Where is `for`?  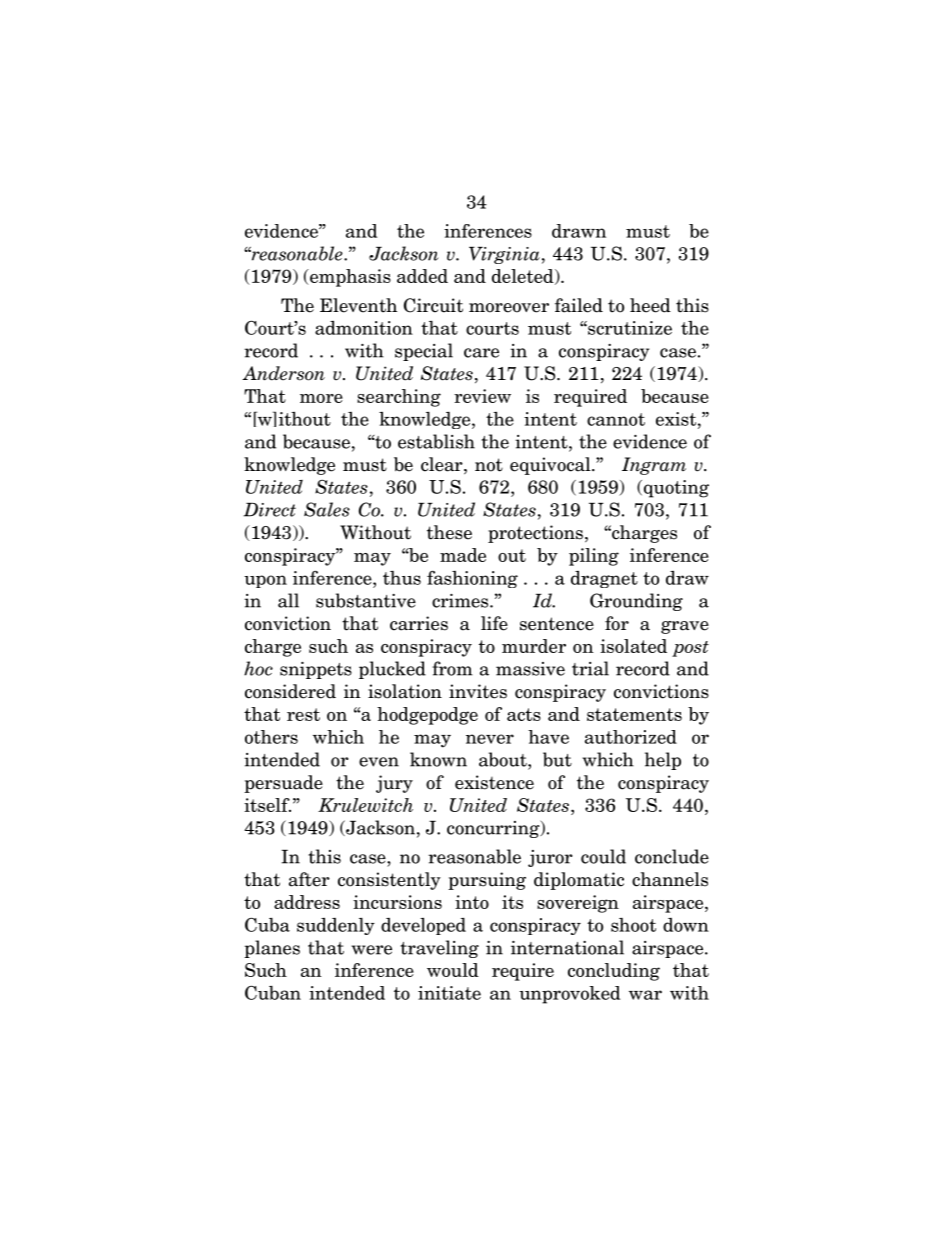
for is located at coordinates (617, 623).
